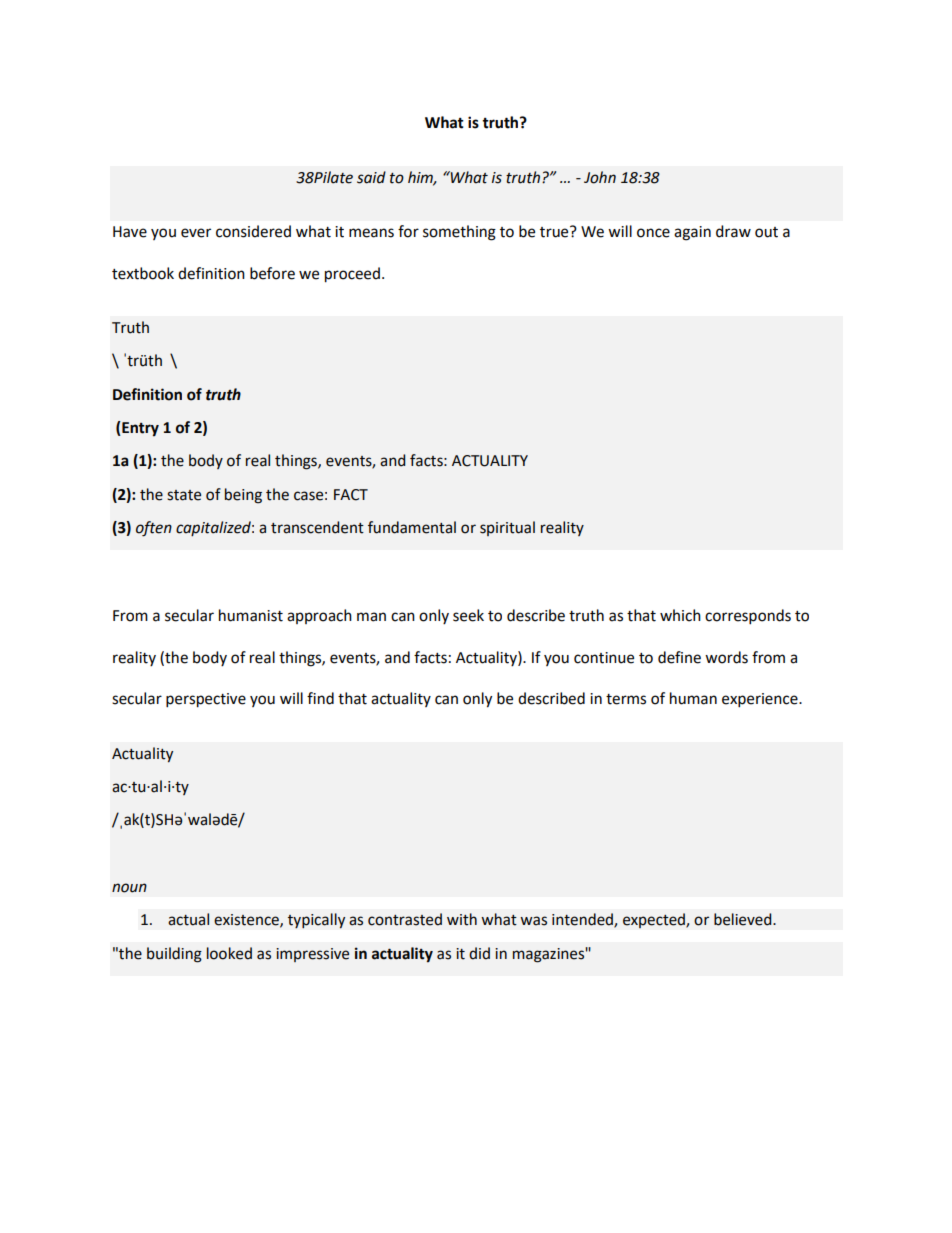 This screenshot has width=952, height=1233. I want to click on proceed, so click(352, 275).
